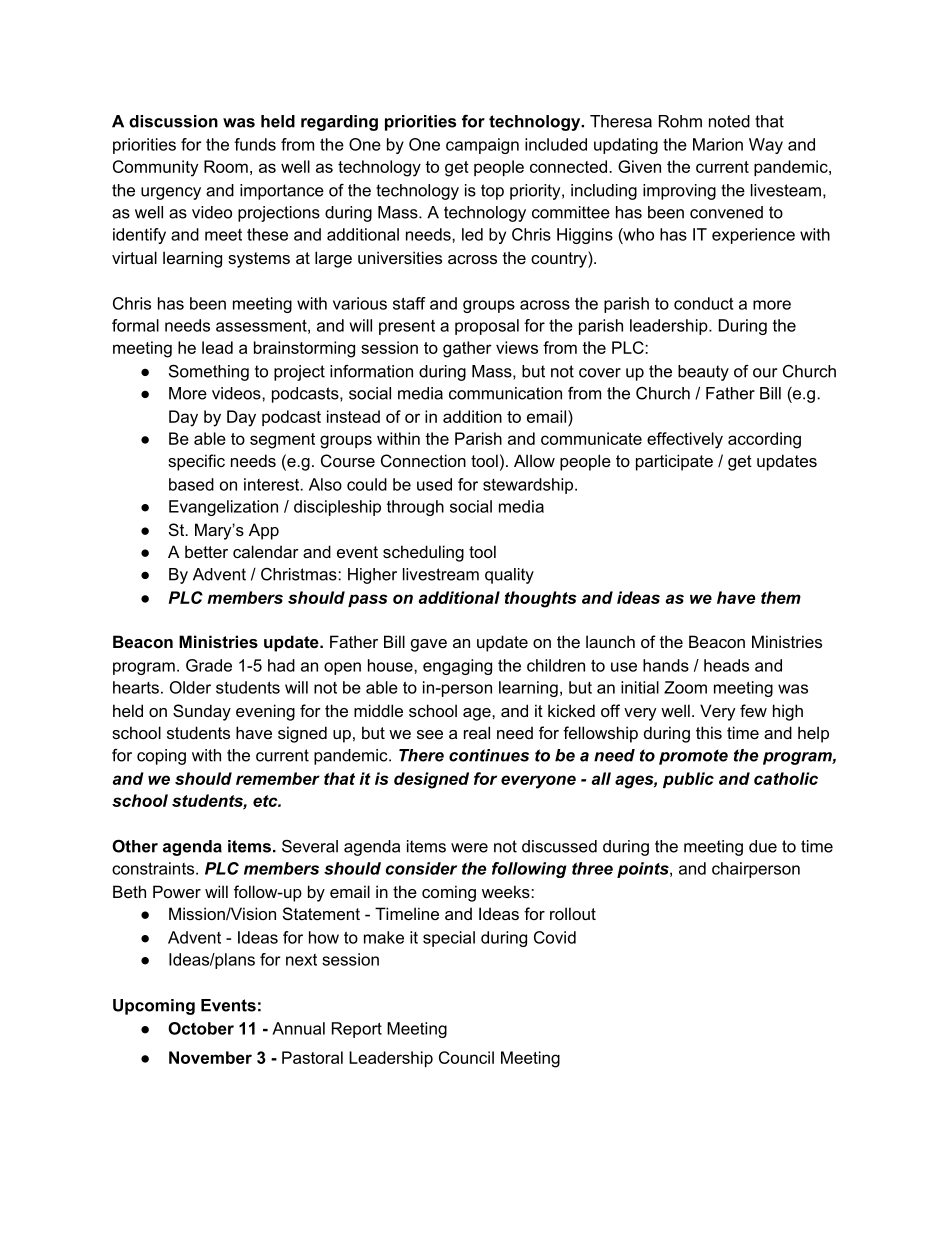 The width and height of the screenshot is (952, 1233). What do you see at coordinates (201, 1028) in the screenshot?
I see `October` at bounding box center [201, 1028].
